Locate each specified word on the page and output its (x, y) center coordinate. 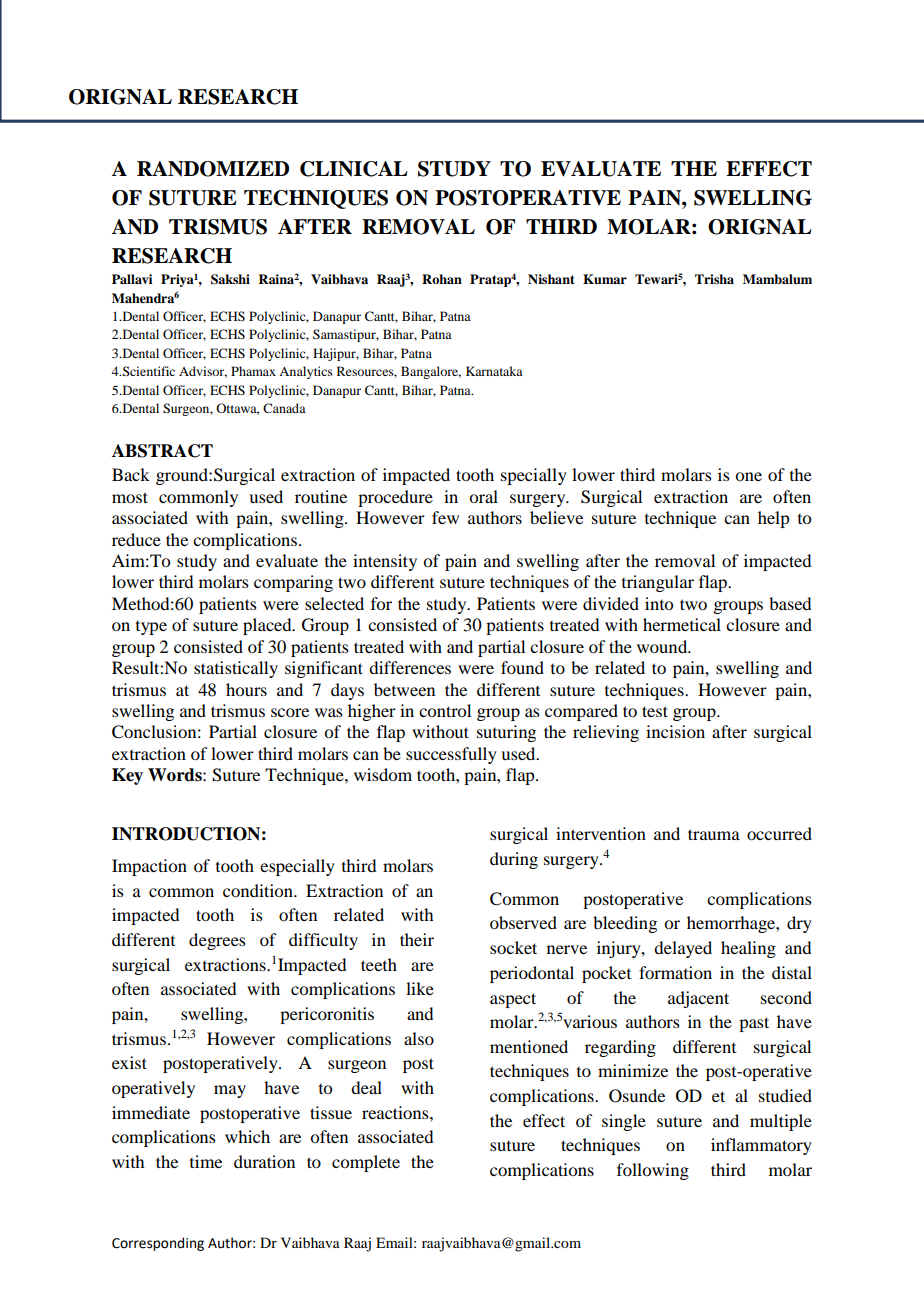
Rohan (442, 279)
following (653, 1171)
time (206, 1161)
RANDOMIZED (213, 169)
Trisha (714, 279)
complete (366, 1163)
